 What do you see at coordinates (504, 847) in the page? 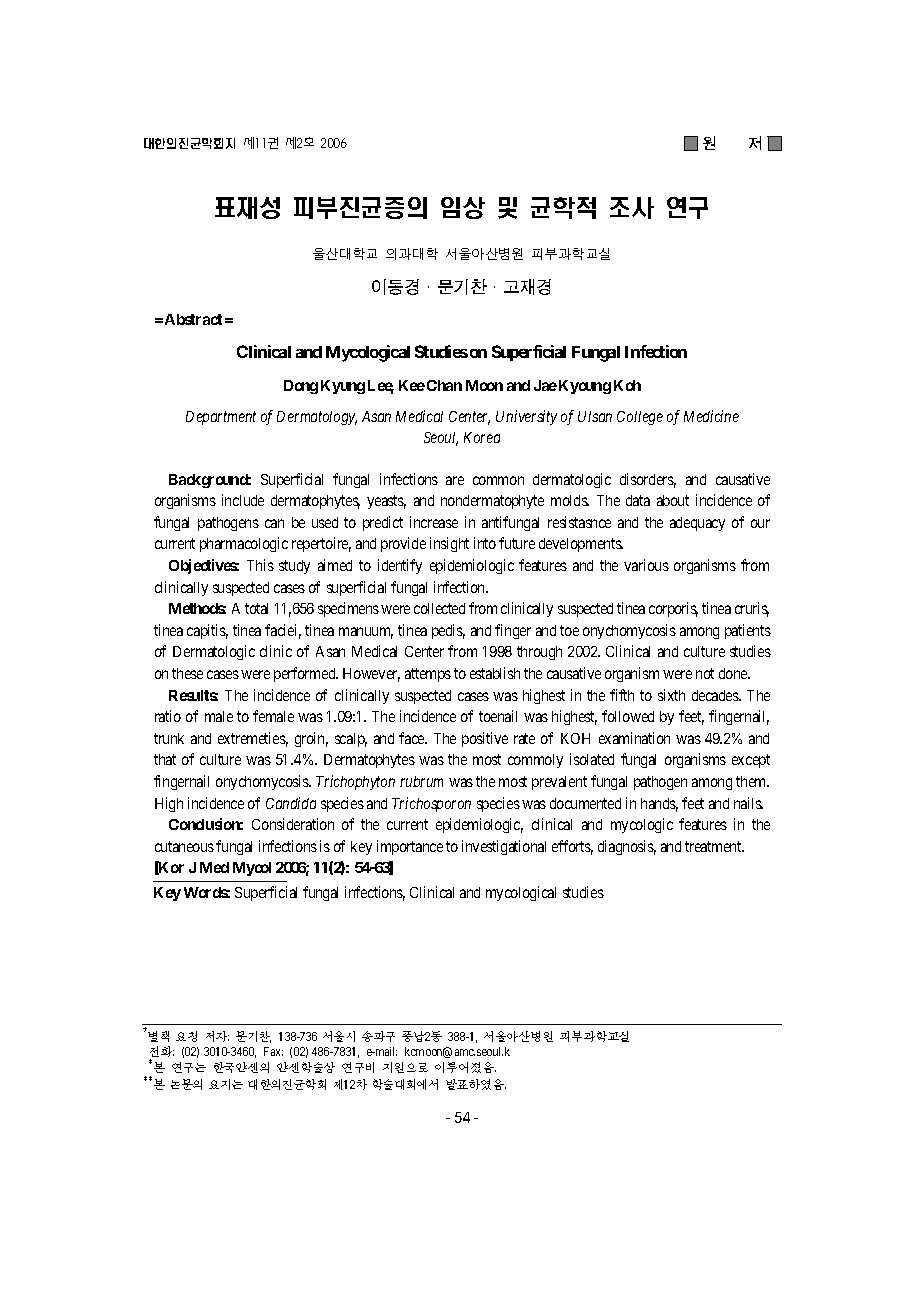
I see `investigational` at bounding box center [504, 847].
